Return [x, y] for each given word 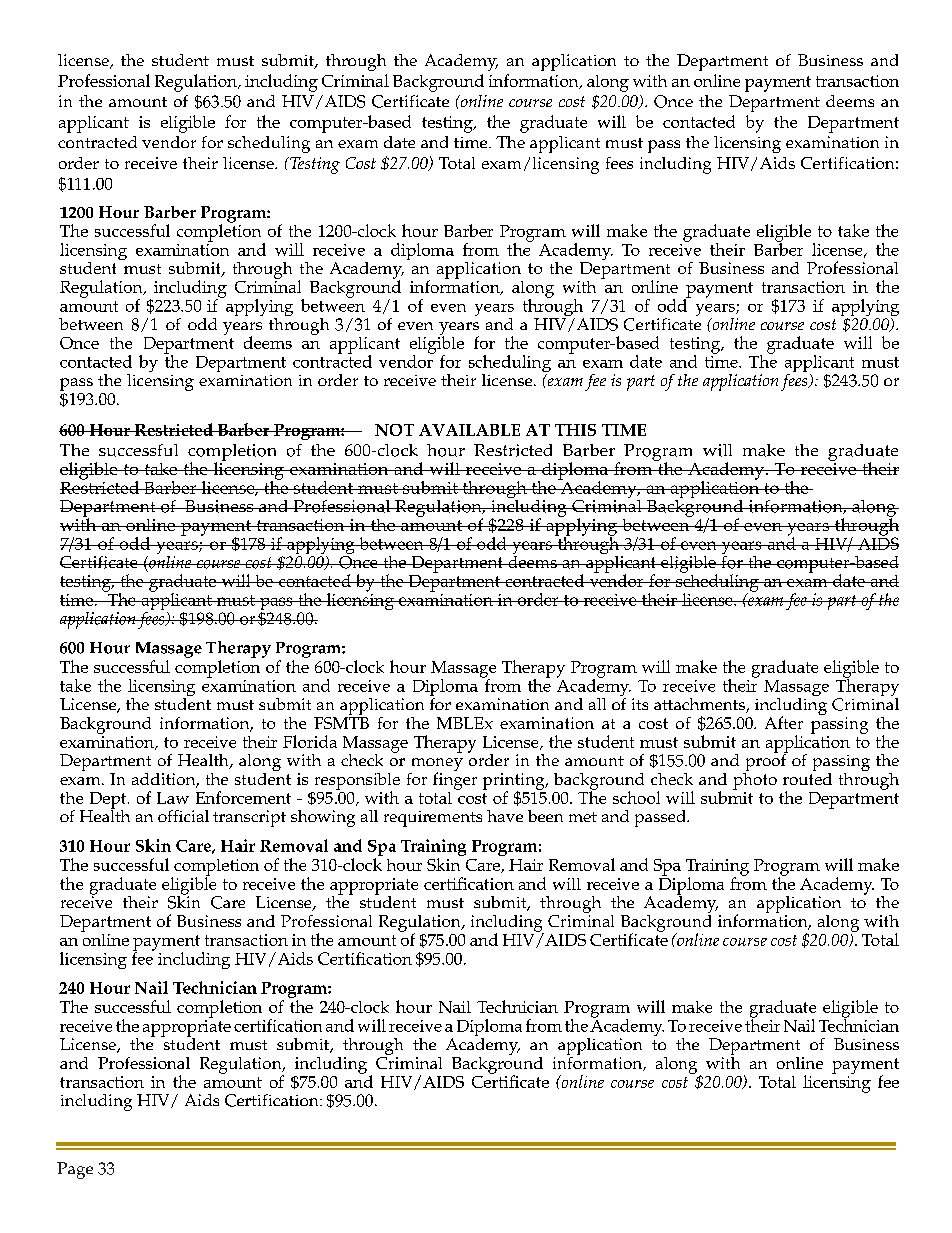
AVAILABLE [469, 430]
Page [75, 1170]
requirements [433, 819]
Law [173, 798]
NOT [394, 430]
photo [755, 780]
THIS [575, 430]
